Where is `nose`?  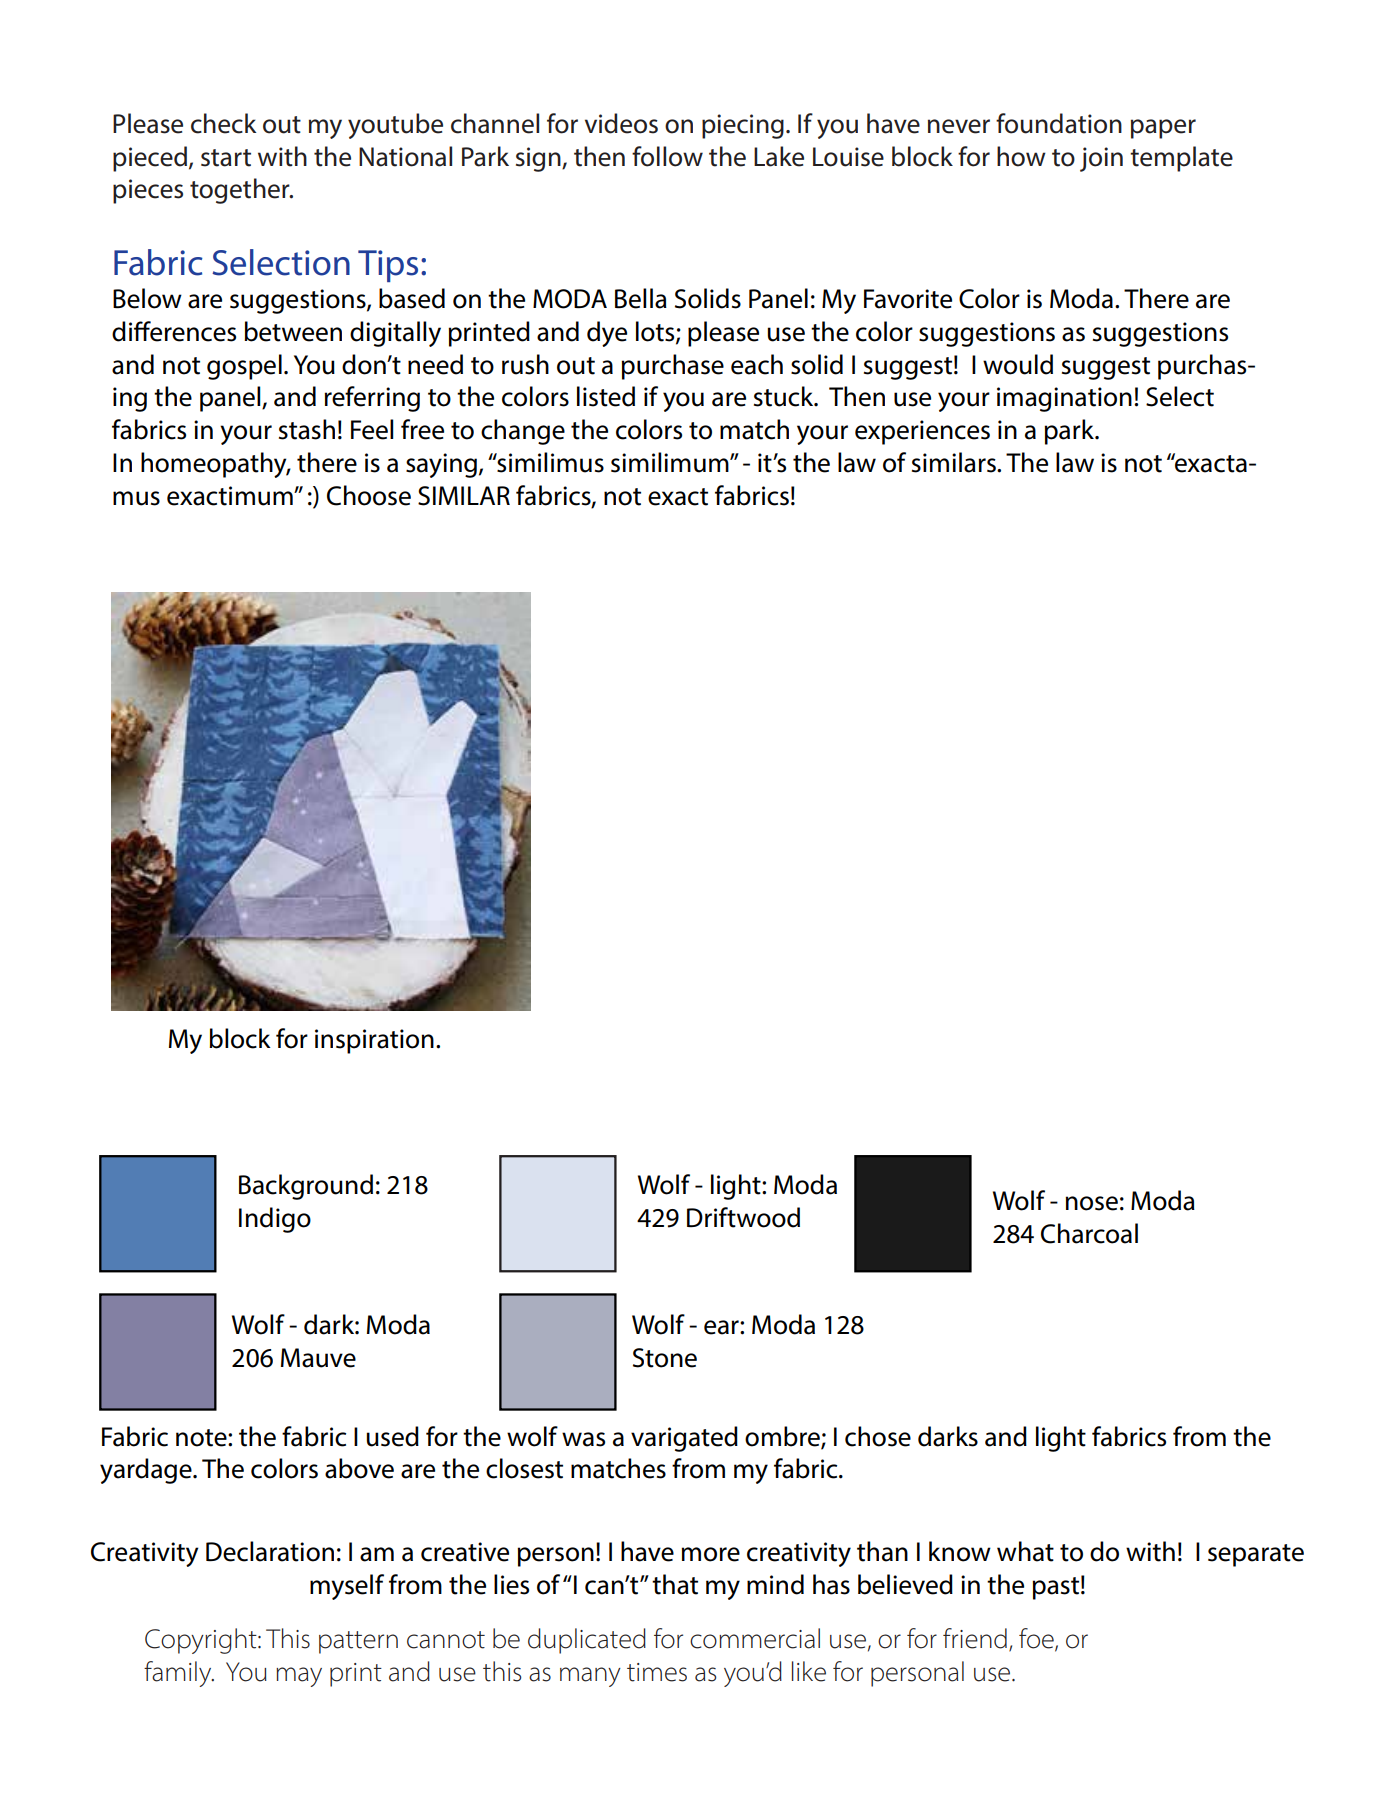 nose is located at coordinates (1092, 1203).
